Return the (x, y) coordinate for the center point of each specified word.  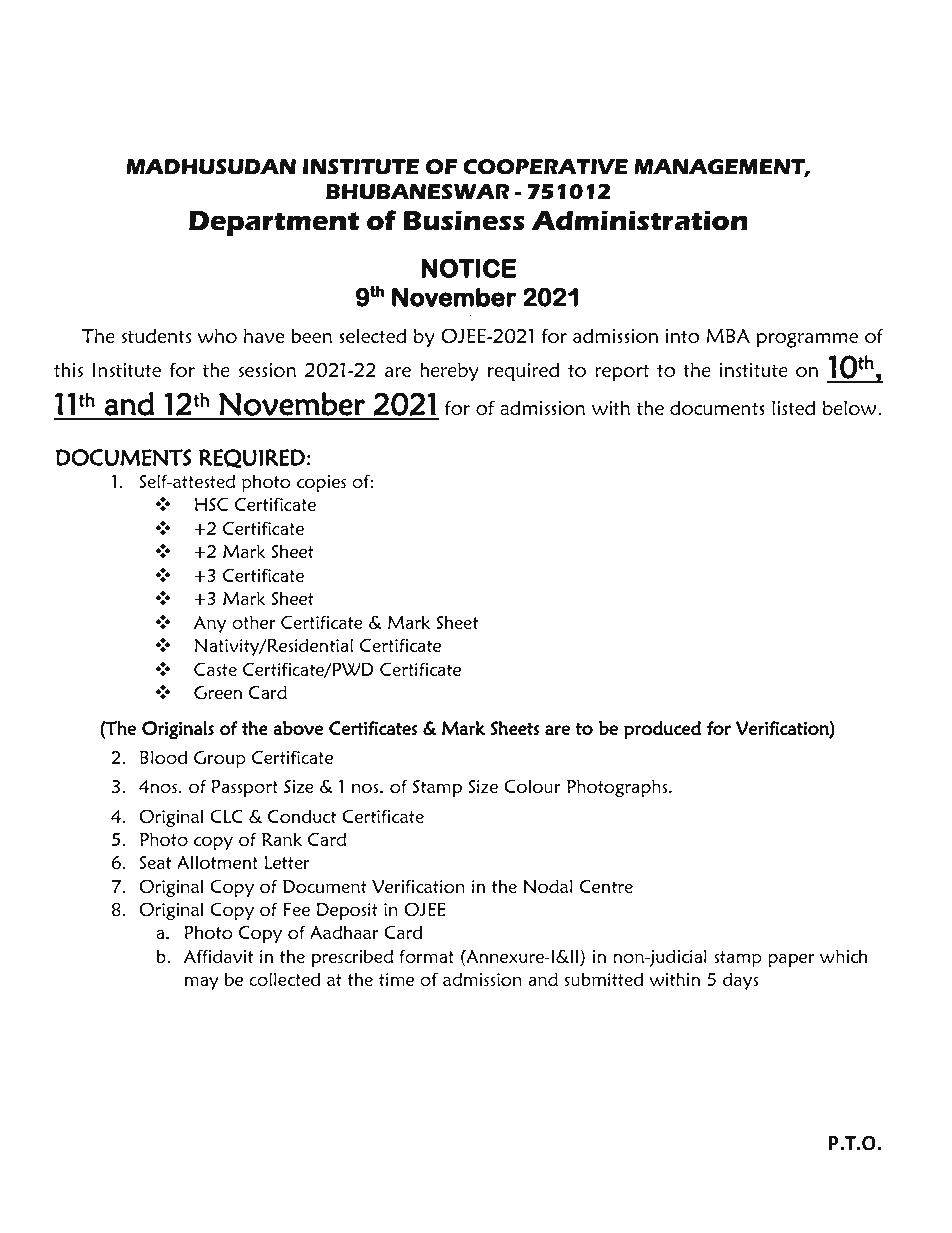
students (156, 335)
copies (321, 483)
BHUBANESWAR (417, 192)
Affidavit (218, 956)
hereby (449, 371)
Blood (163, 757)
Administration (639, 221)
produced (662, 730)
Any (210, 624)
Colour (532, 786)
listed (793, 407)
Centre (606, 886)
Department (274, 224)
